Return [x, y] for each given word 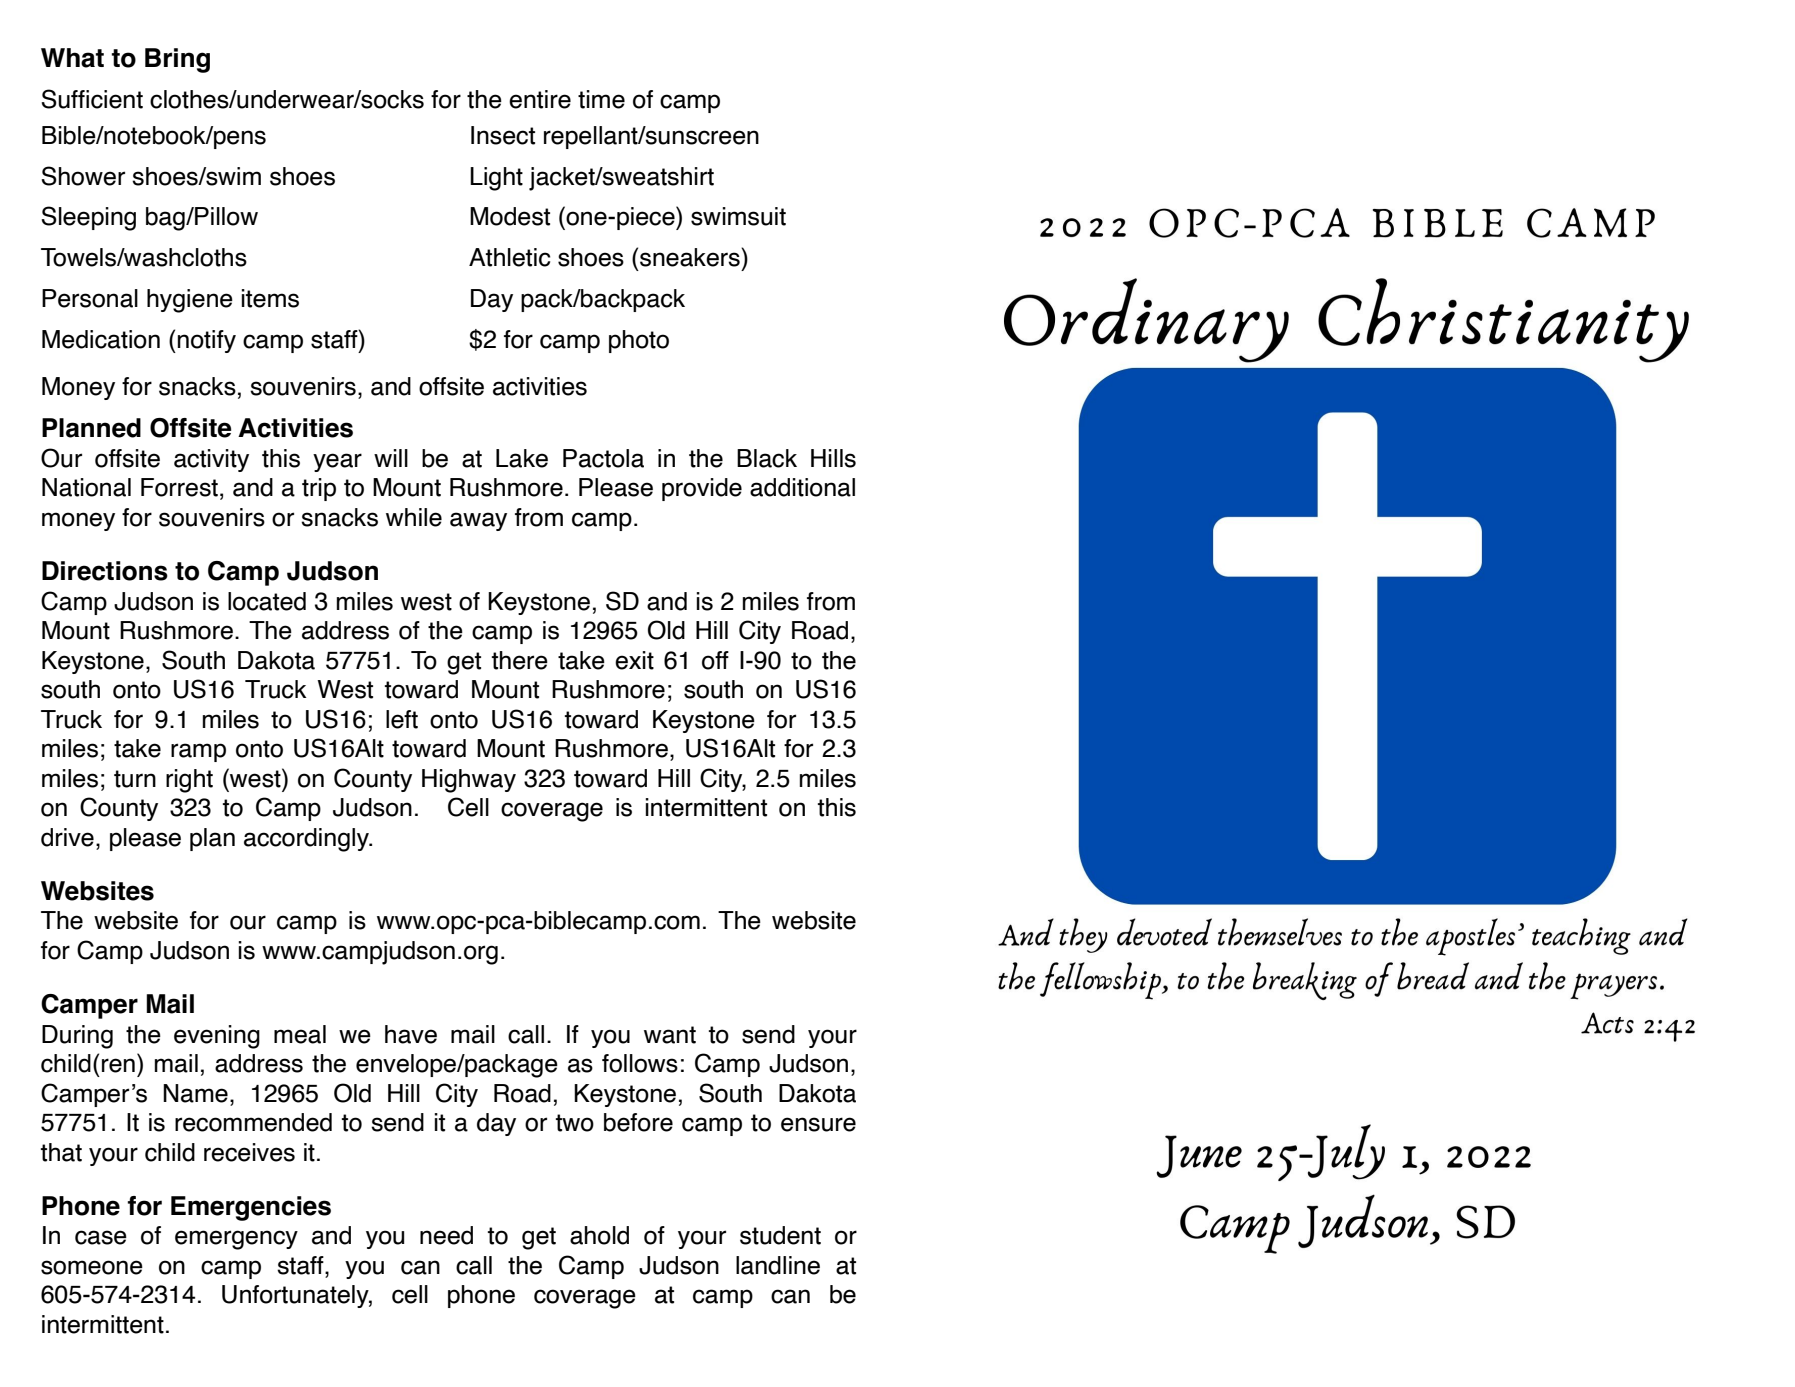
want [670, 1035]
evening [217, 1037]
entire [540, 99]
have [411, 1034]
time [601, 99]
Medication [101, 339]
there [520, 660]
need [446, 1235]
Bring [177, 60]
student [780, 1235]
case [101, 1237]
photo [639, 341]
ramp [198, 752]
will [391, 458]
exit [634, 660]
